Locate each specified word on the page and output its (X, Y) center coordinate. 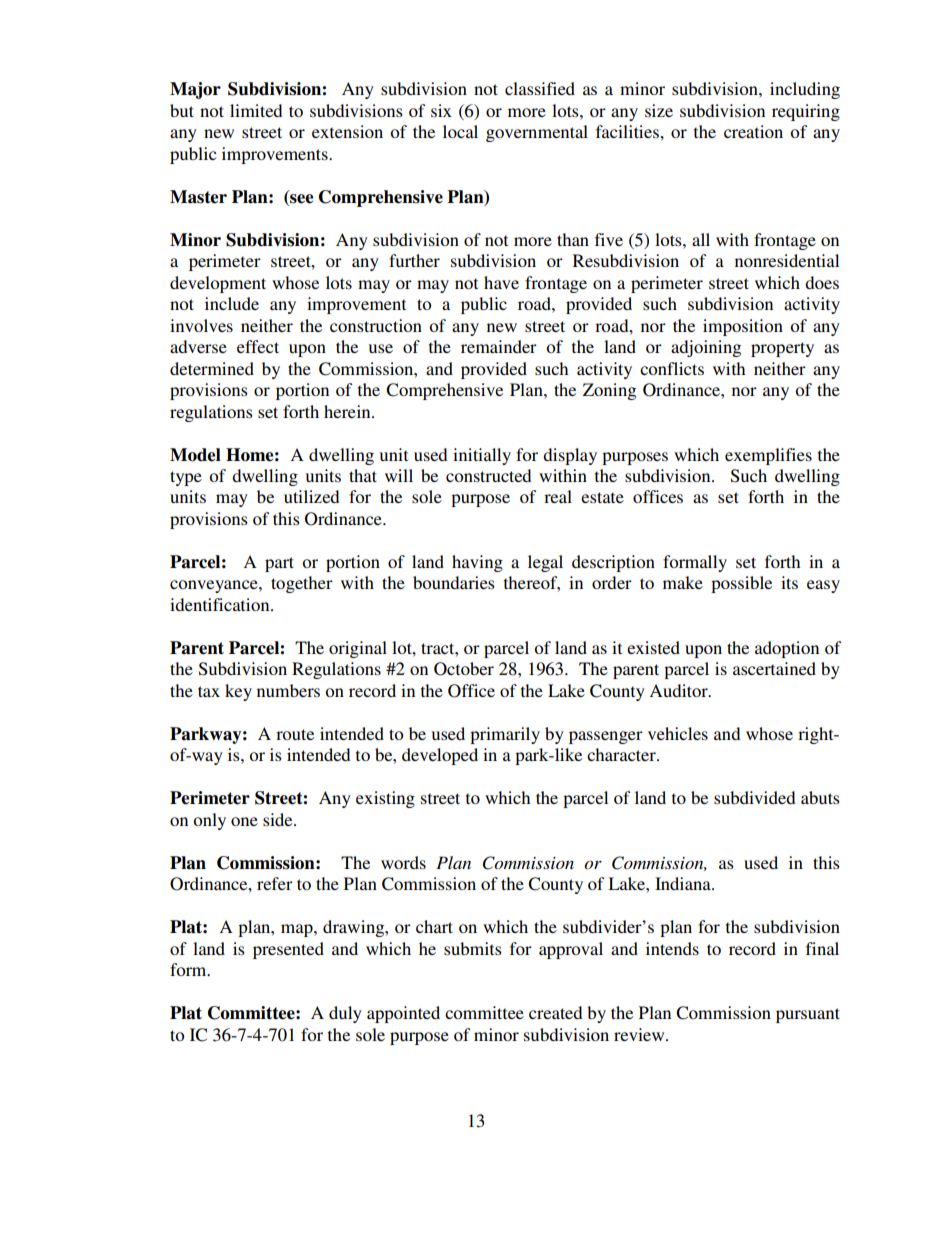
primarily (505, 735)
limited (256, 110)
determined (212, 368)
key (238, 692)
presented (288, 950)
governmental (537, 133)
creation (753, 131)
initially (482, 456)
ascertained (774, 668)
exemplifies (768, 456)
